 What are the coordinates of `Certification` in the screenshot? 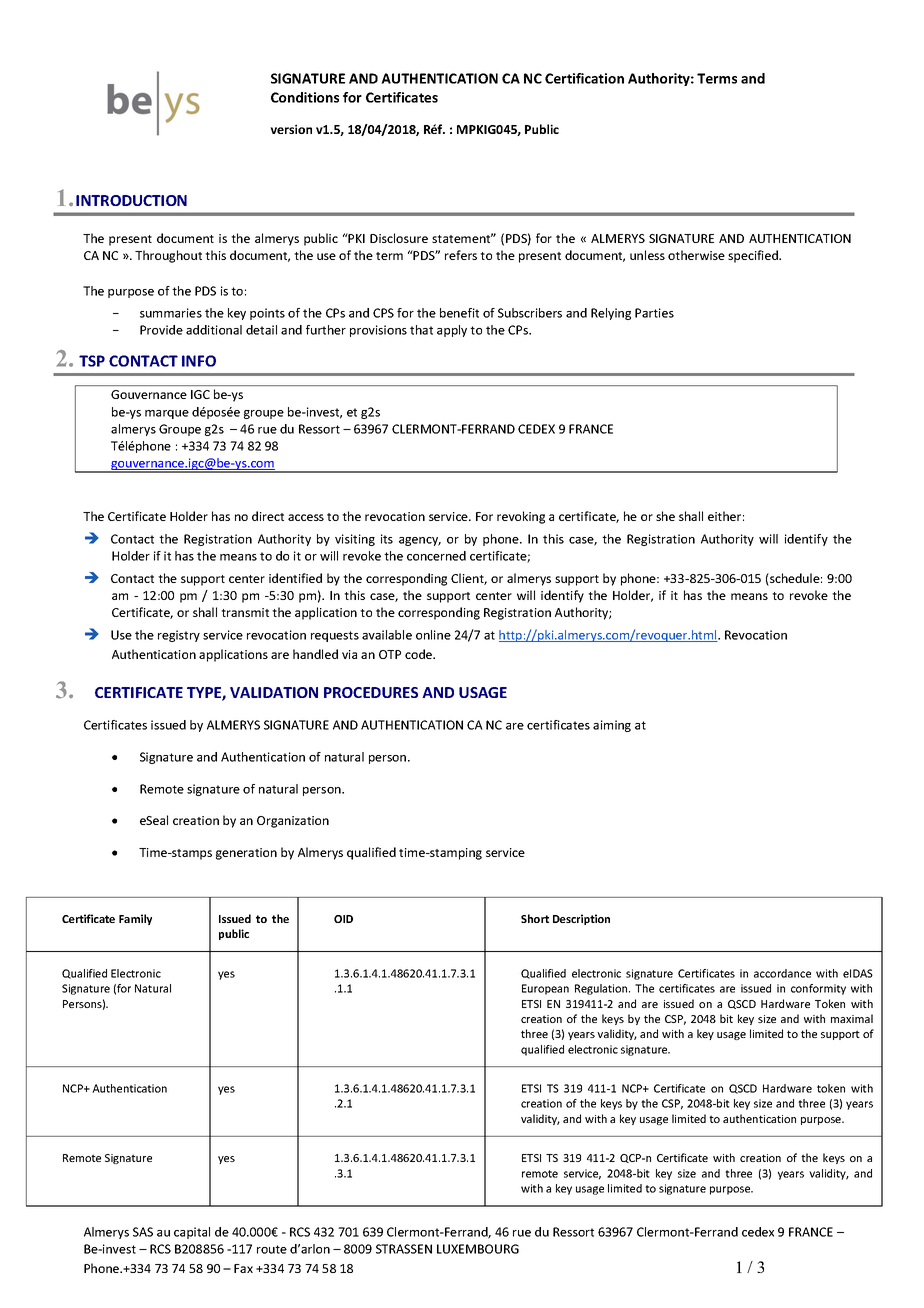 It's located at (584, 78).
